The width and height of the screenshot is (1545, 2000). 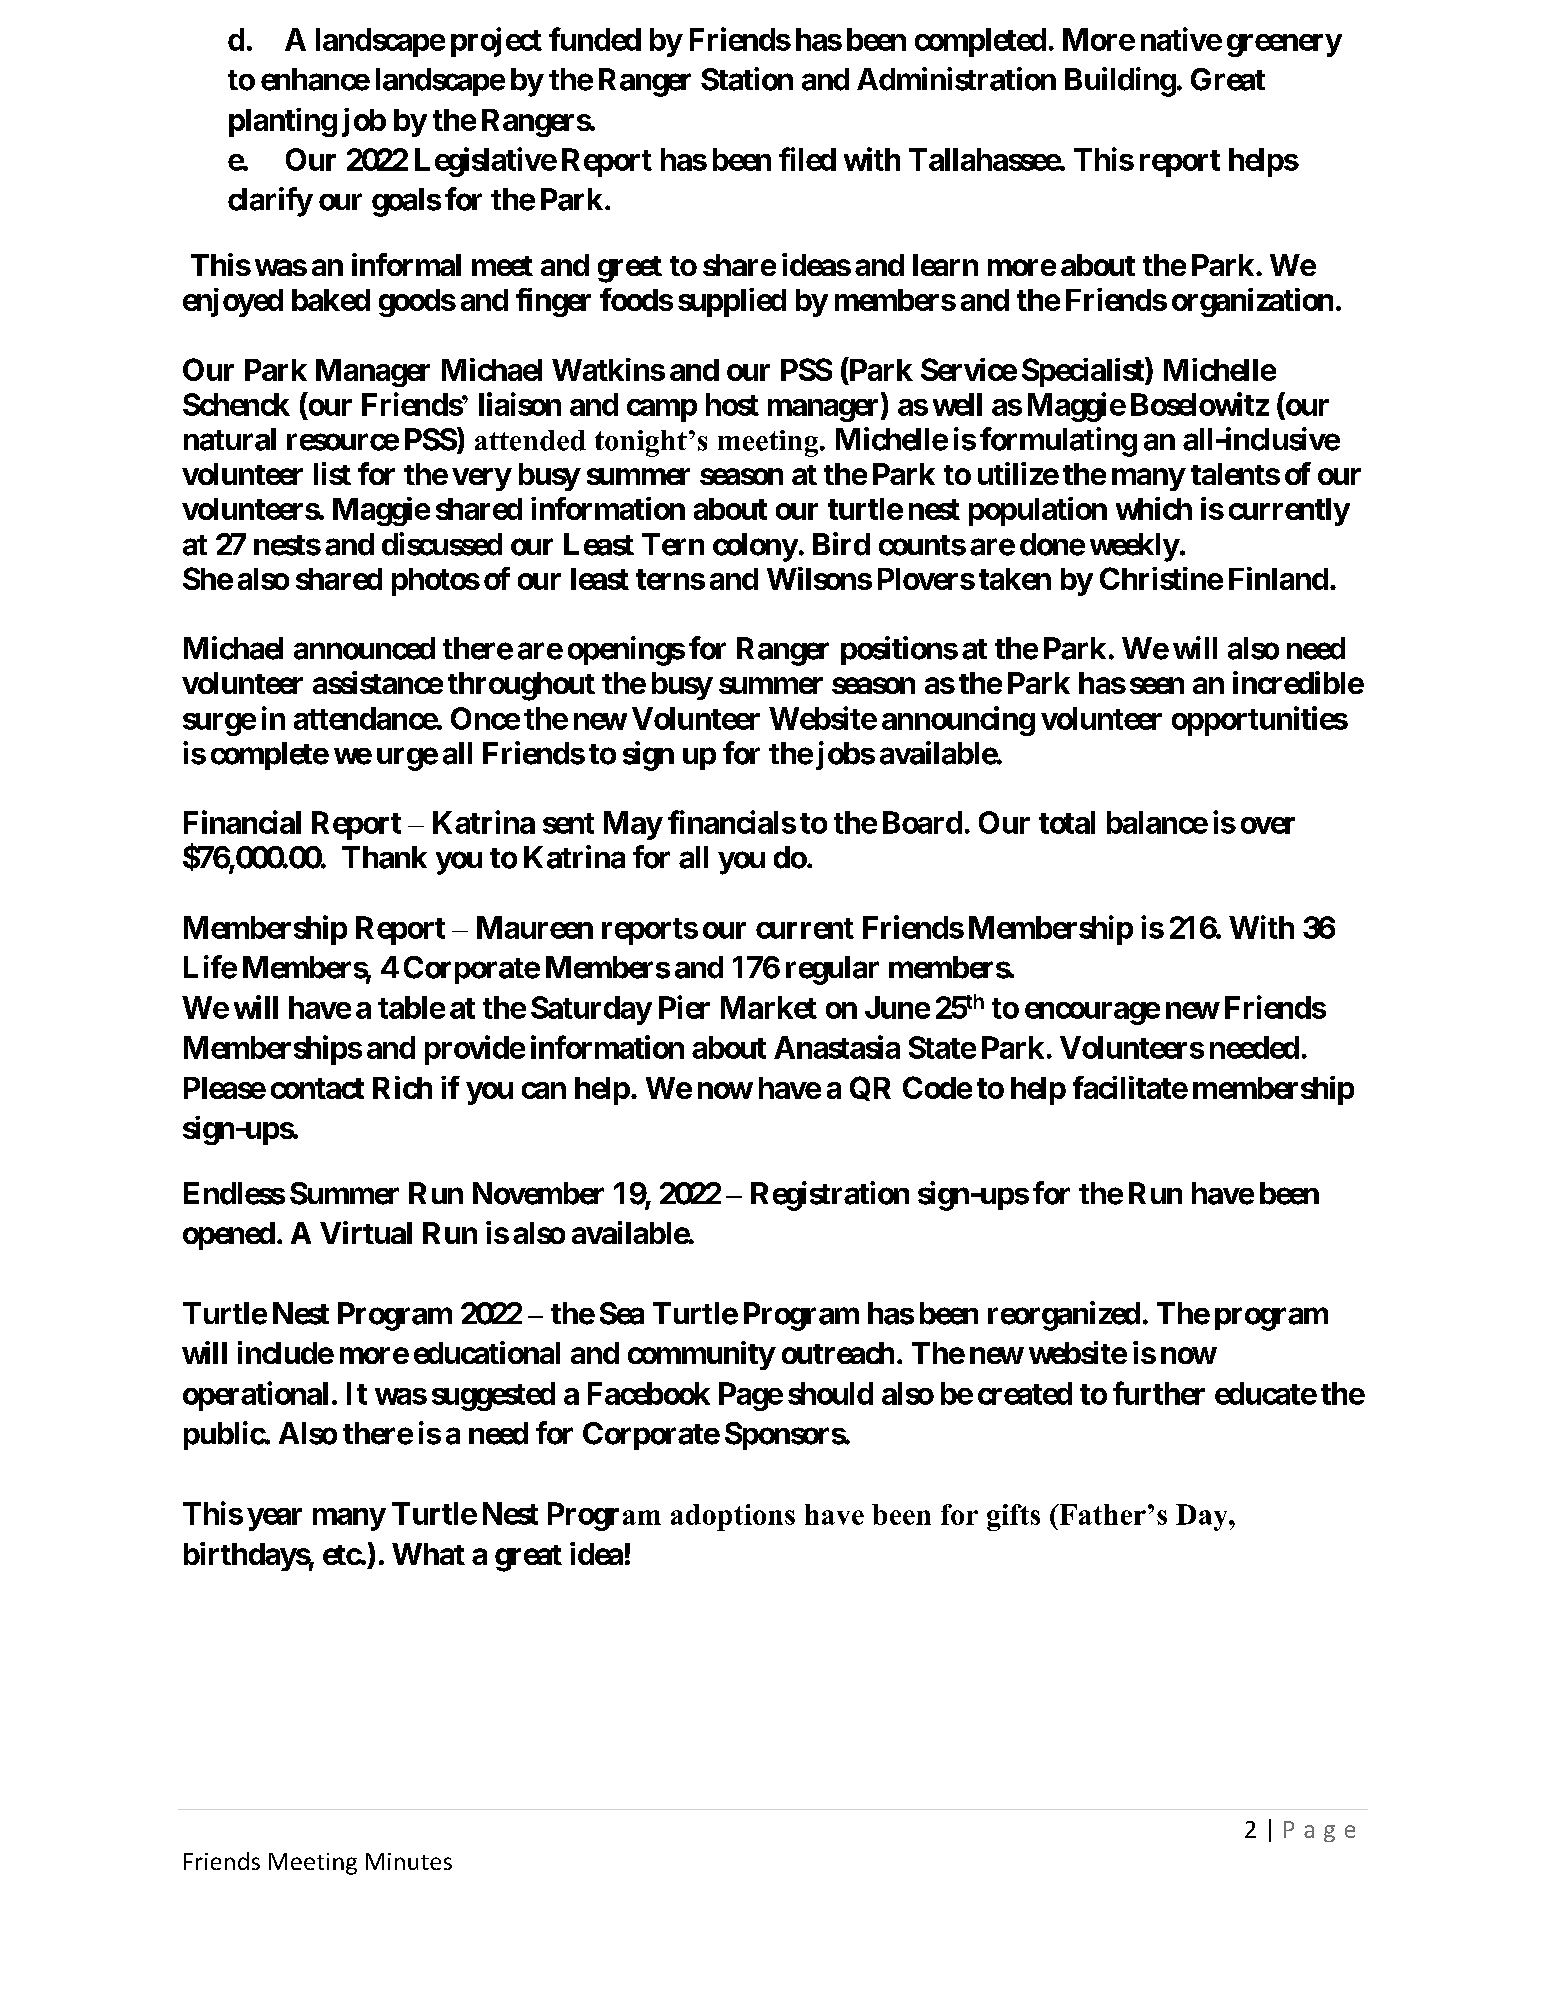 What do you see at coordinates (1067, 822) in the screenshot?
I see `total` at bounding box center [1067, 822].
